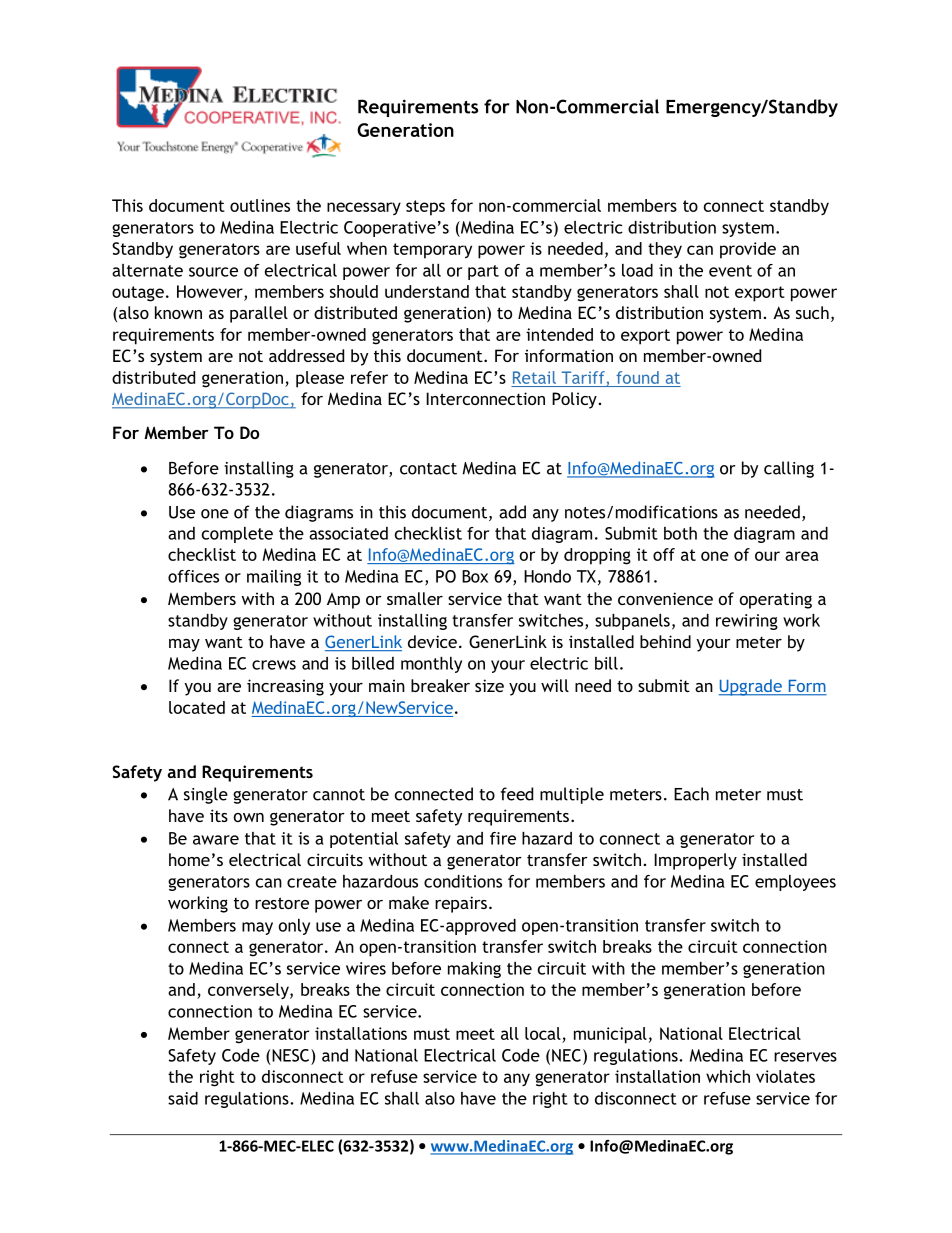 The height and width of the image is (1233, 952). Describe the element at coordinates (206, 795) in the image. I see `single` at that location.
